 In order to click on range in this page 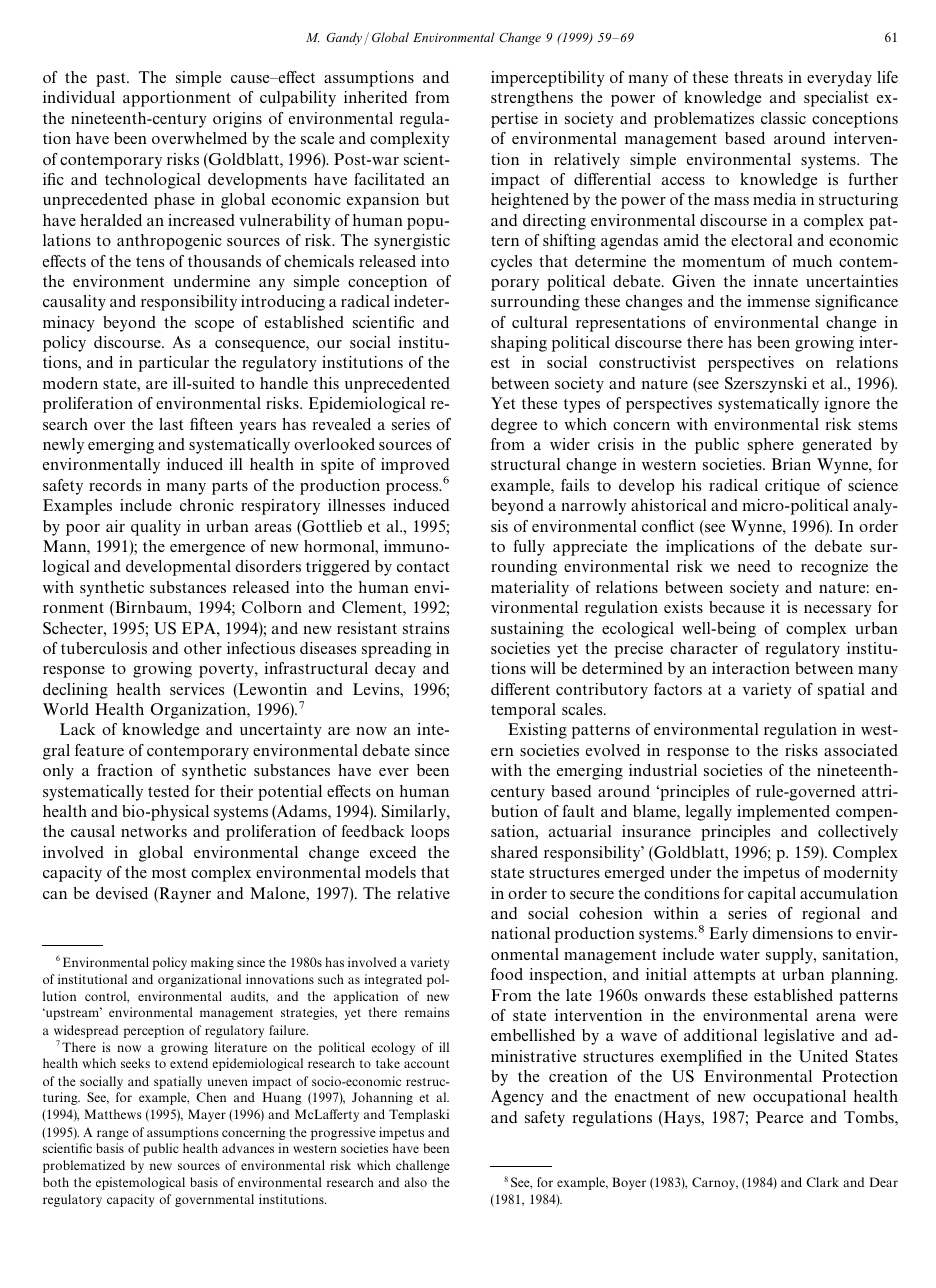, I will do `click(113, 1135)`.
